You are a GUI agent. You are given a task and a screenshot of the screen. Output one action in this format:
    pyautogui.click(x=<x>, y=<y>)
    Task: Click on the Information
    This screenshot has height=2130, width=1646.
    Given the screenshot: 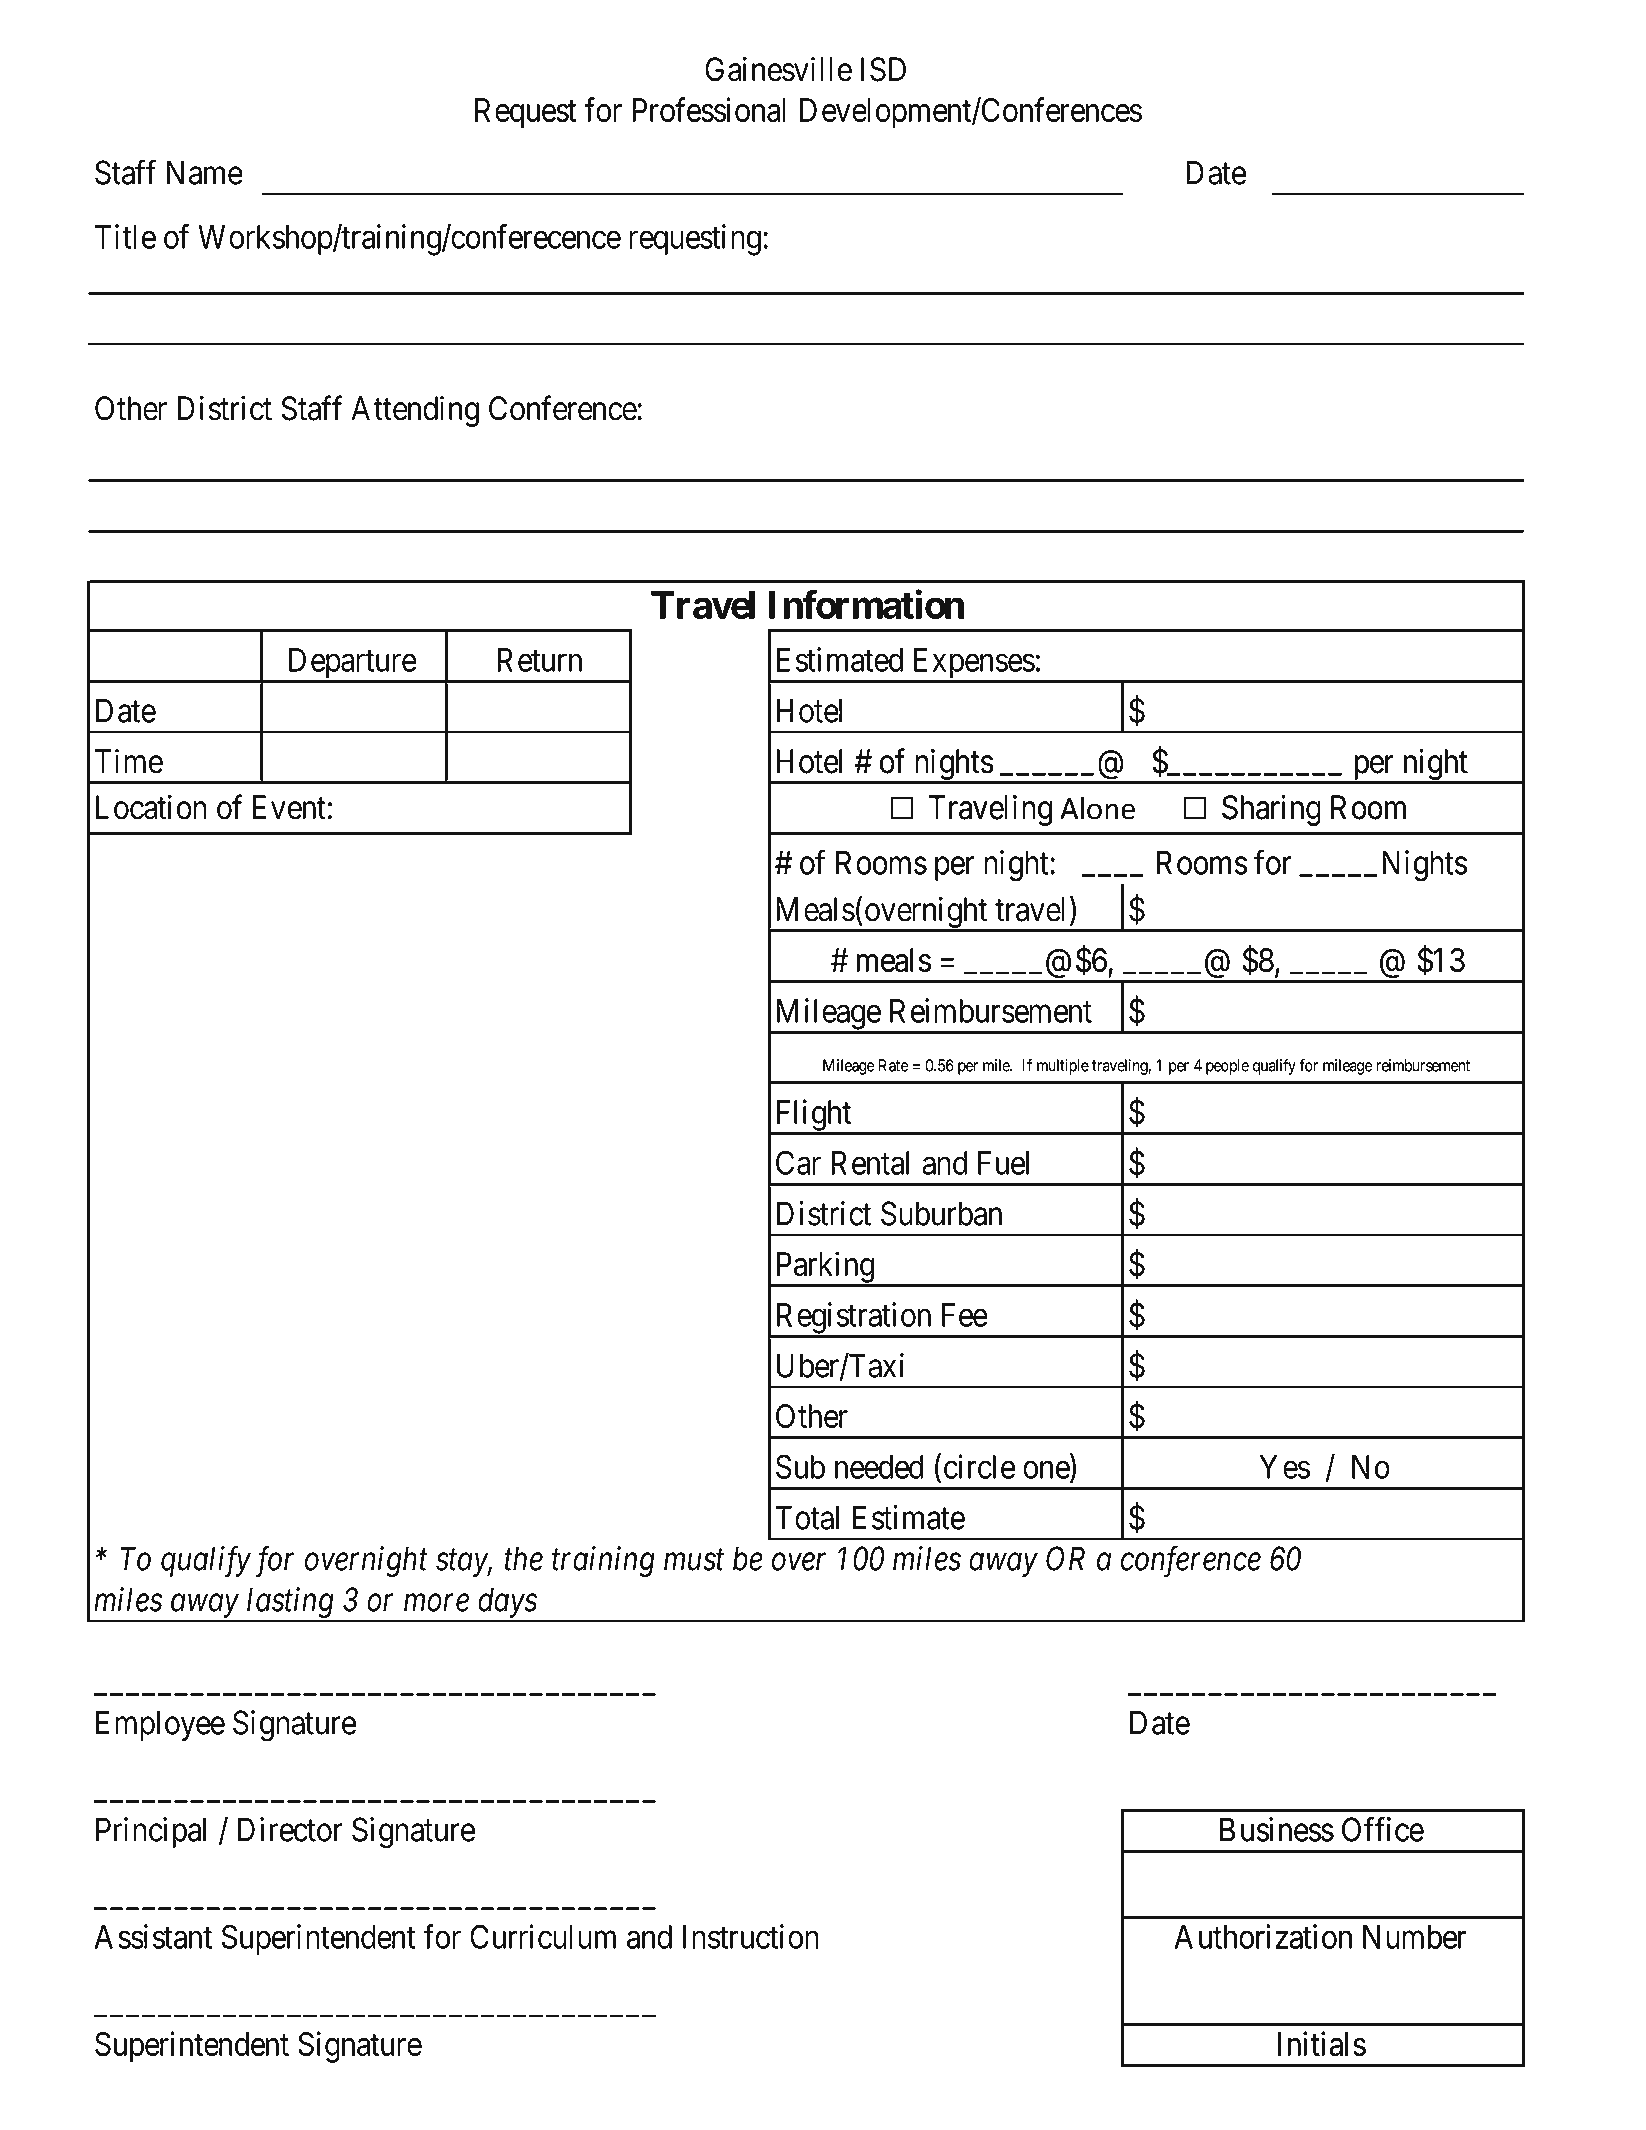 What is the action you would take?
    pyautogui.click(x=867, y=604)
